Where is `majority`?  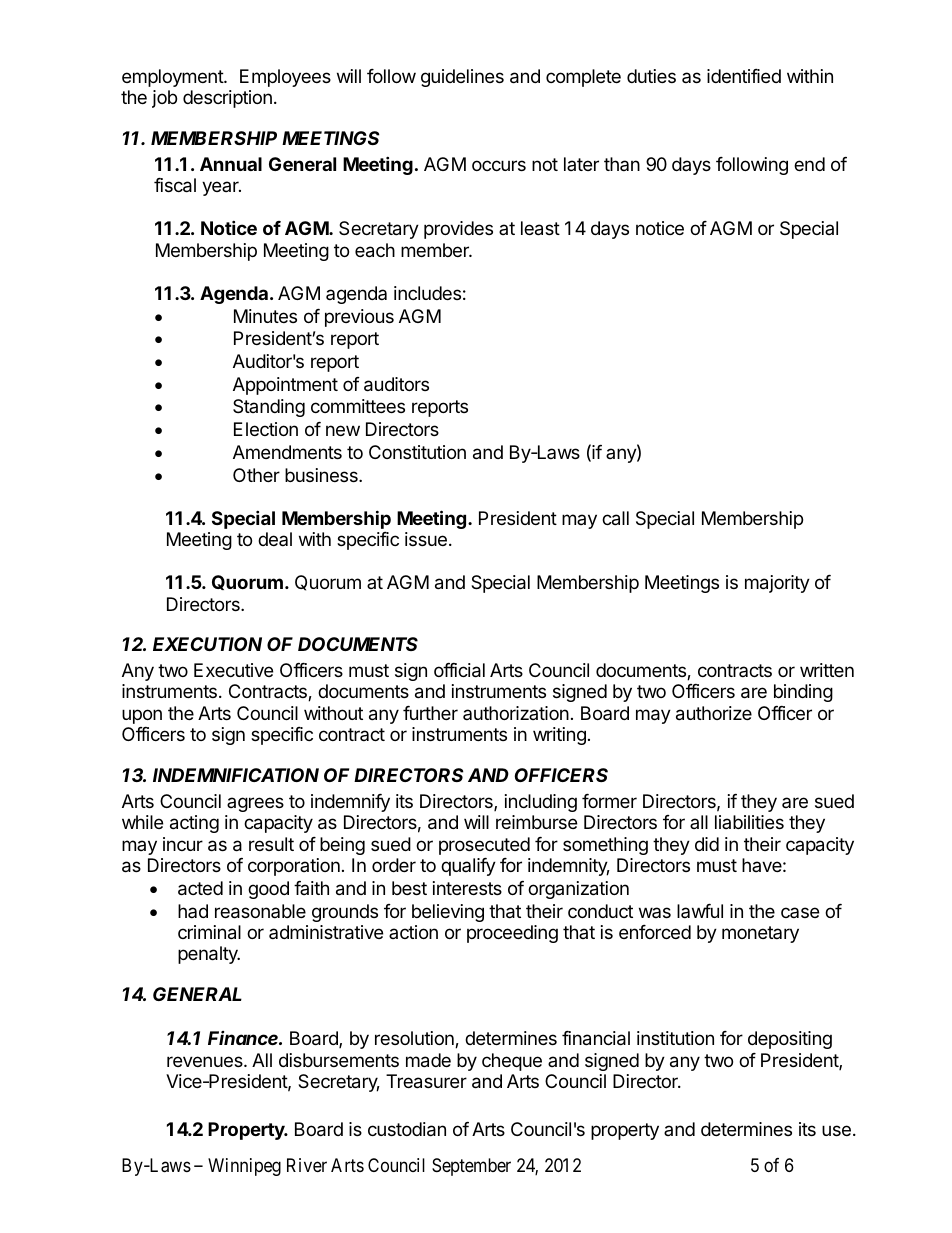 majority is located at coordinates (777, 584).
